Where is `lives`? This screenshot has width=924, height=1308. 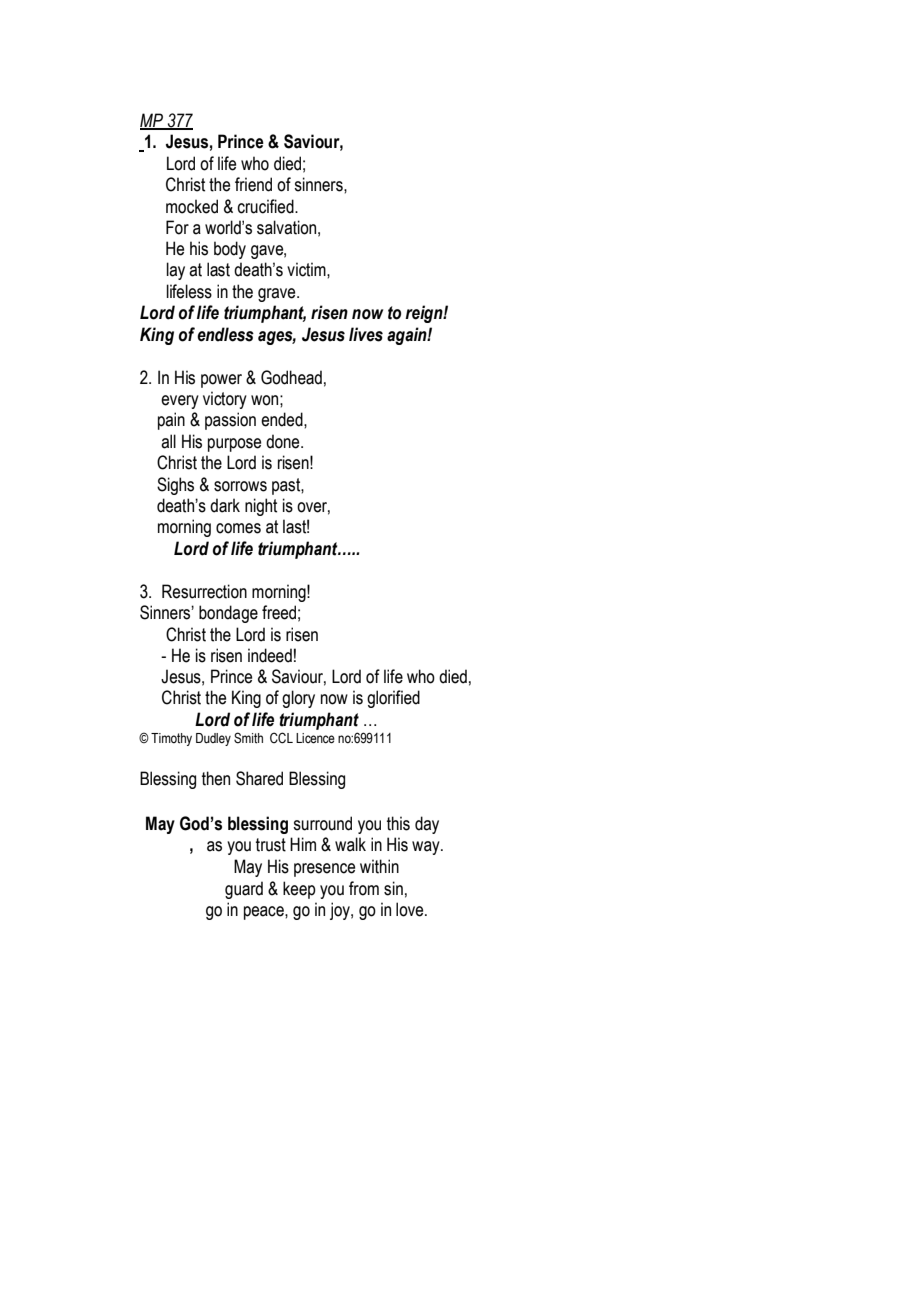
lives is located at coordinates (366, 334).
